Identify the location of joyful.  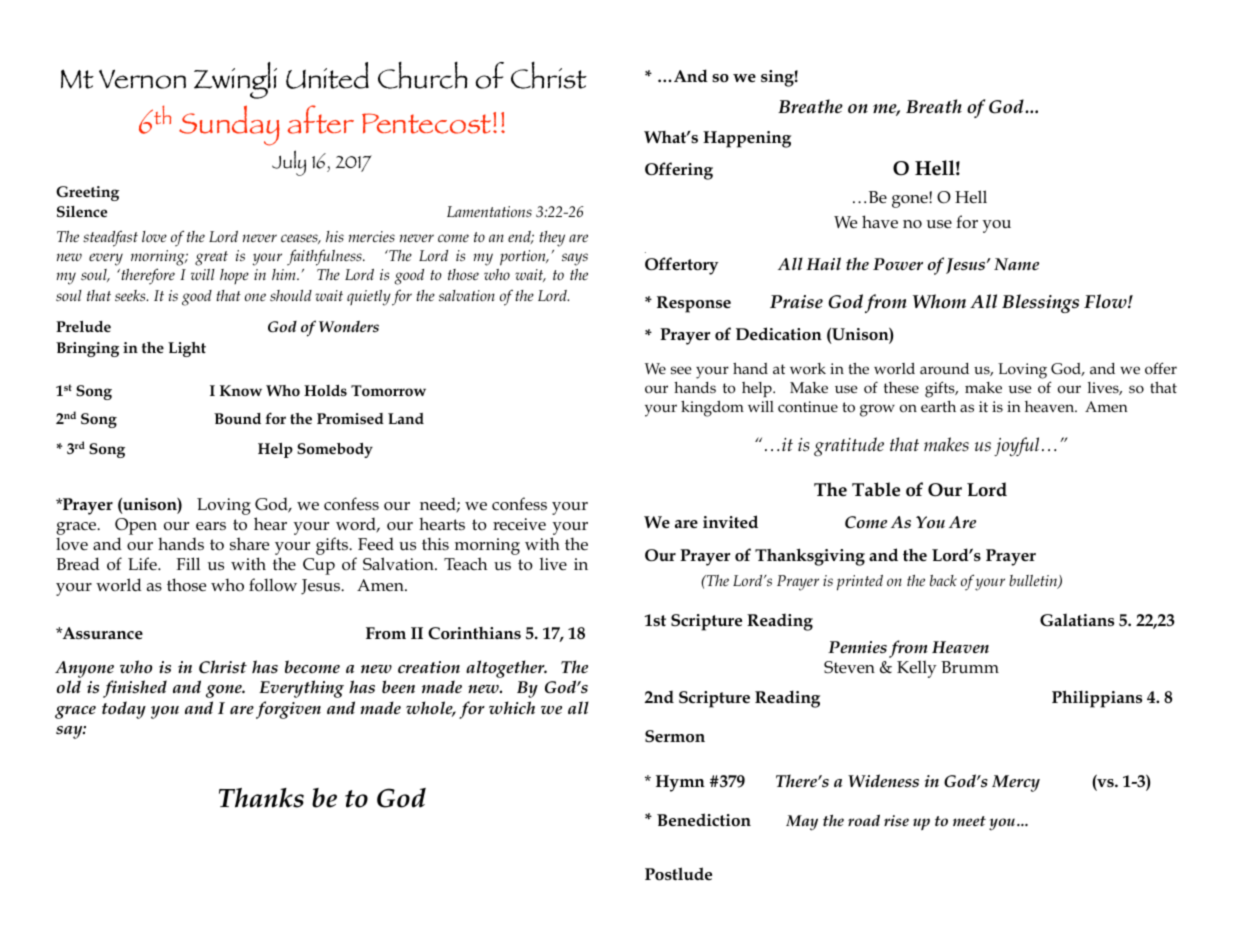
(1016, 446).
